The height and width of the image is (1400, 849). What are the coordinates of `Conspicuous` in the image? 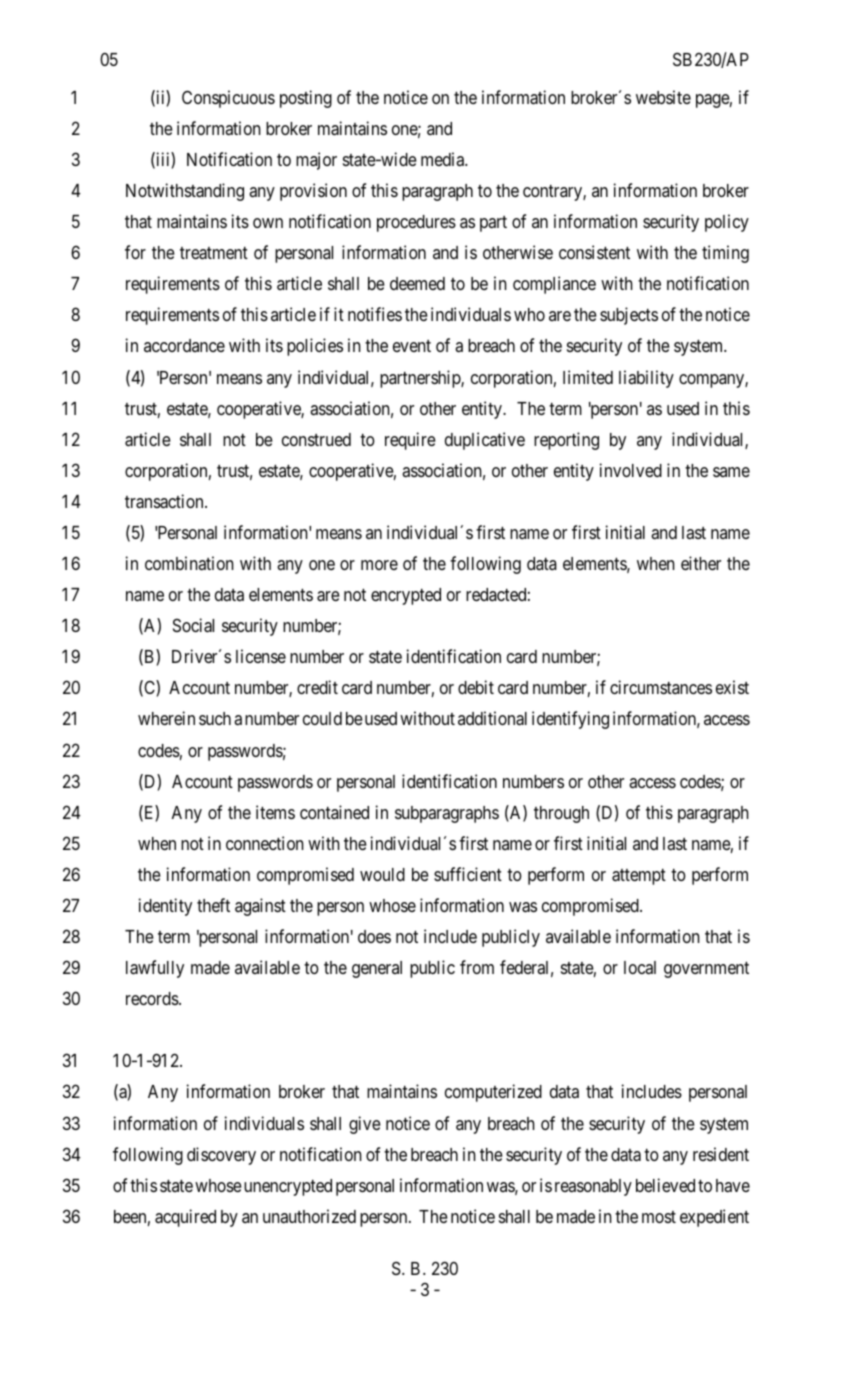 It's located at (228, 99).
